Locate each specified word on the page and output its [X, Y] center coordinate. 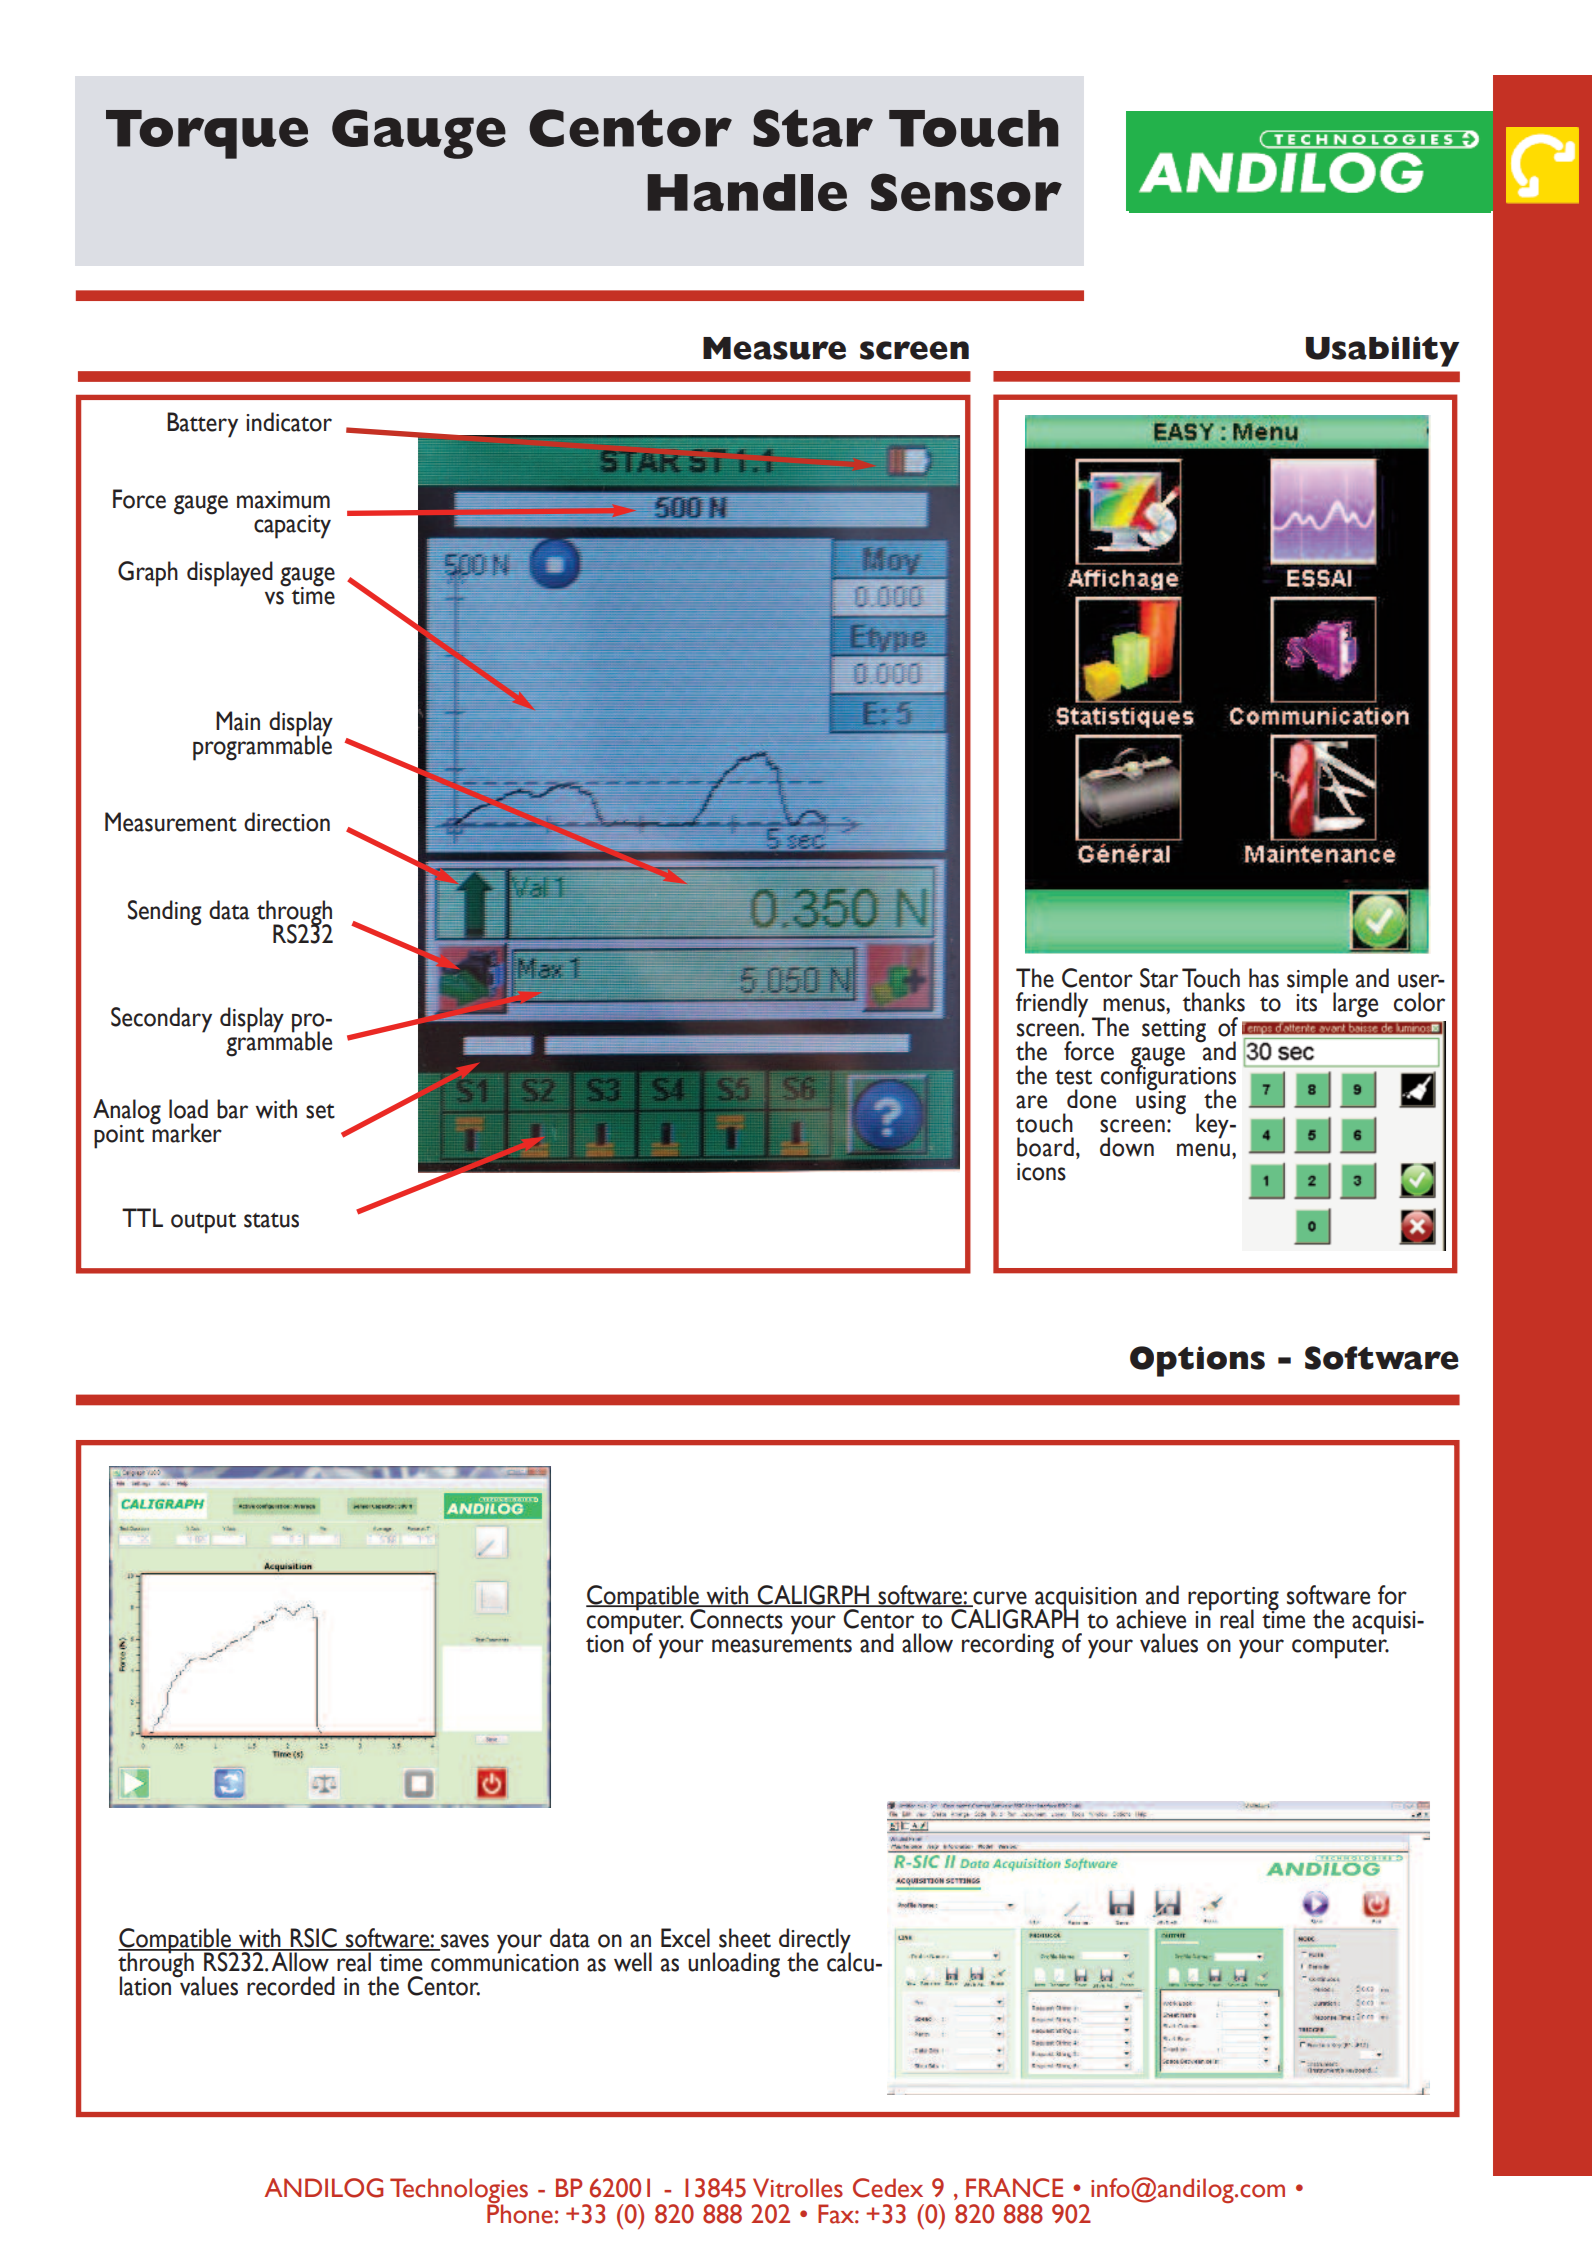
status [271, 1220]
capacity [292, 527]
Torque [207, 134]
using [1161, 1101]
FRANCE [1014, 2188]
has [1264, 978]
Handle [747, 192]
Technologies [459, 2191]
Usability [1382, 351]
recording [1008, 1646]
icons [1041, 1172]
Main [238, 721]
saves [464, 1942]
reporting [1233, 1599]
